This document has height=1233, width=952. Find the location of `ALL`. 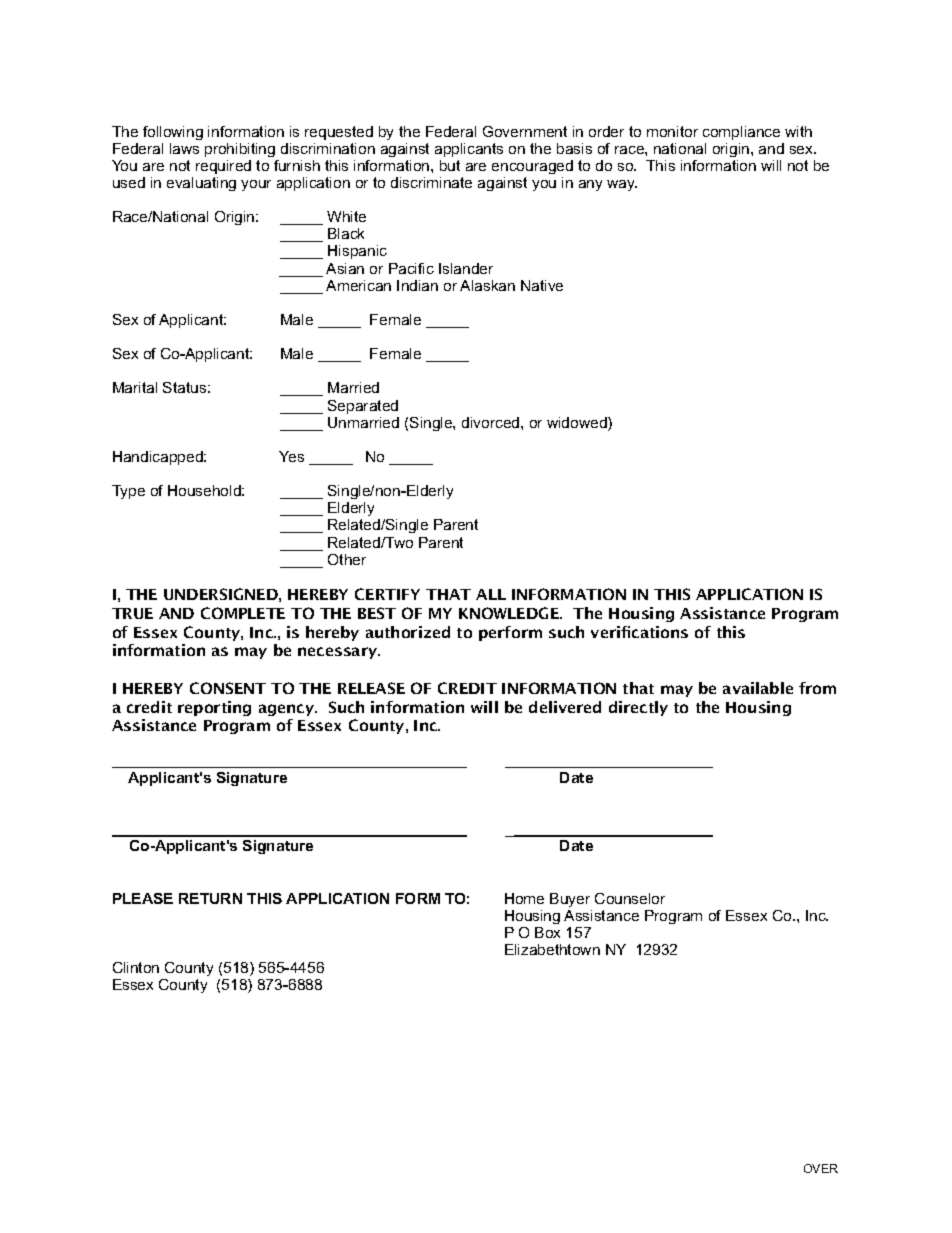

ALL is located at coordinates (491, 594).
